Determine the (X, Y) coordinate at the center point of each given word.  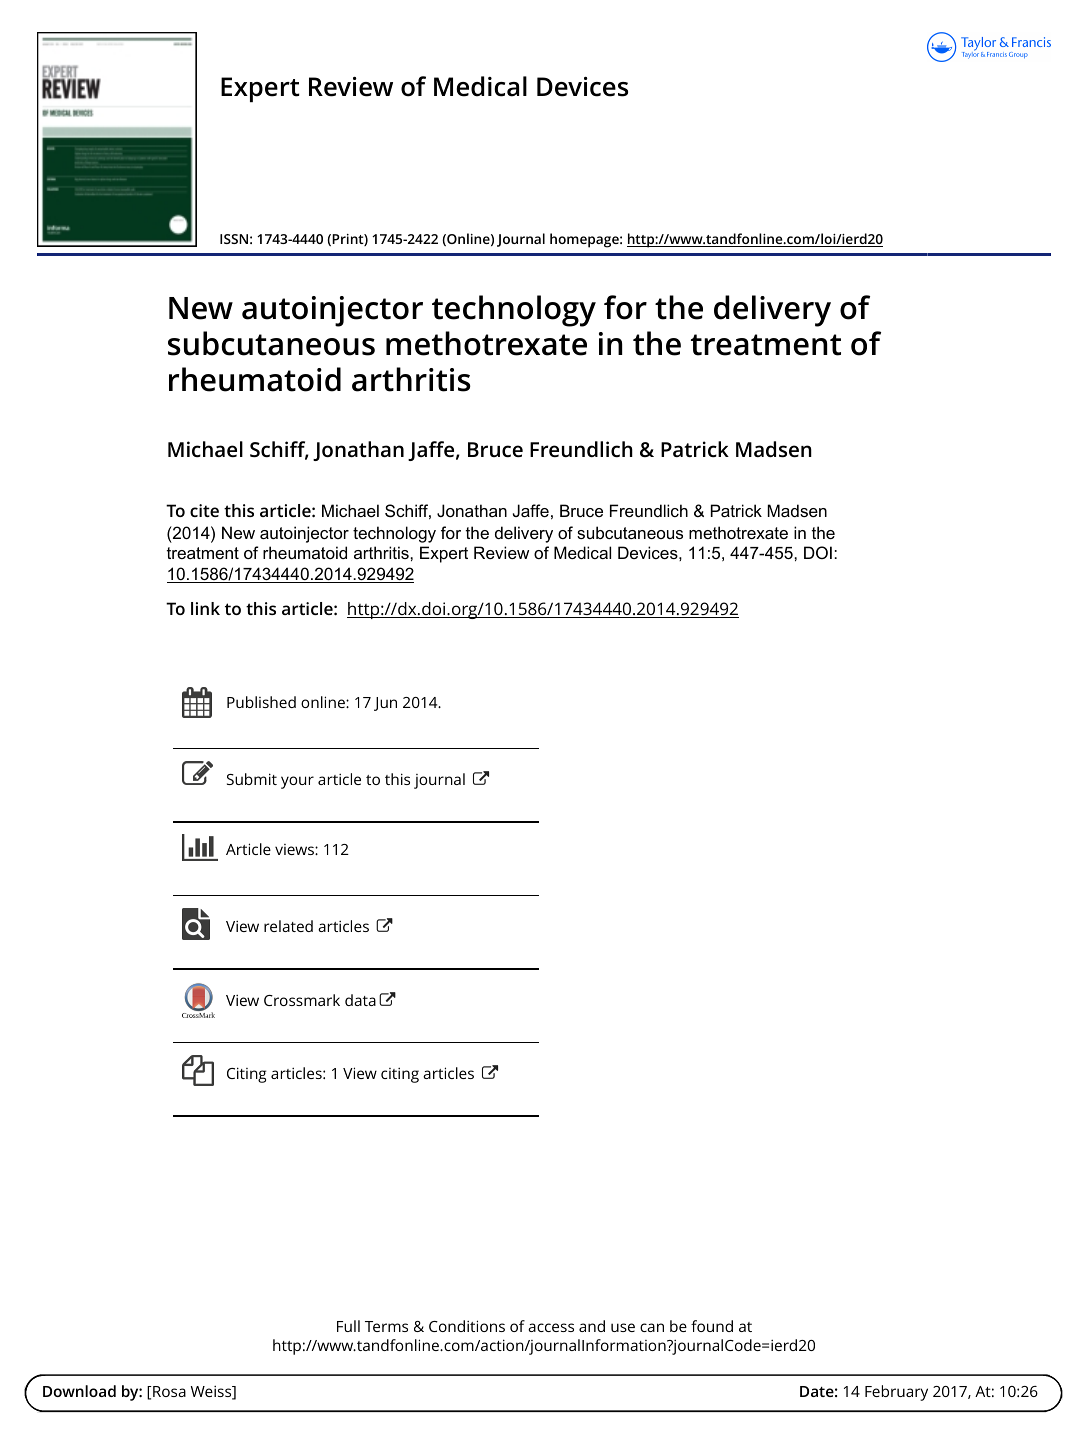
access (551, 1327)
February (896, 1393)
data (360, 1000)
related (288, 926)
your (297, 782)
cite (204, 510)
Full (348, 1326)
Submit (252, 779)
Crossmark (302, 1000)
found (712, 1326)
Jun (385, 704)
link (205, 608)
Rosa (168, 1391)
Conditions (467, 1326)
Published (261, 702)
